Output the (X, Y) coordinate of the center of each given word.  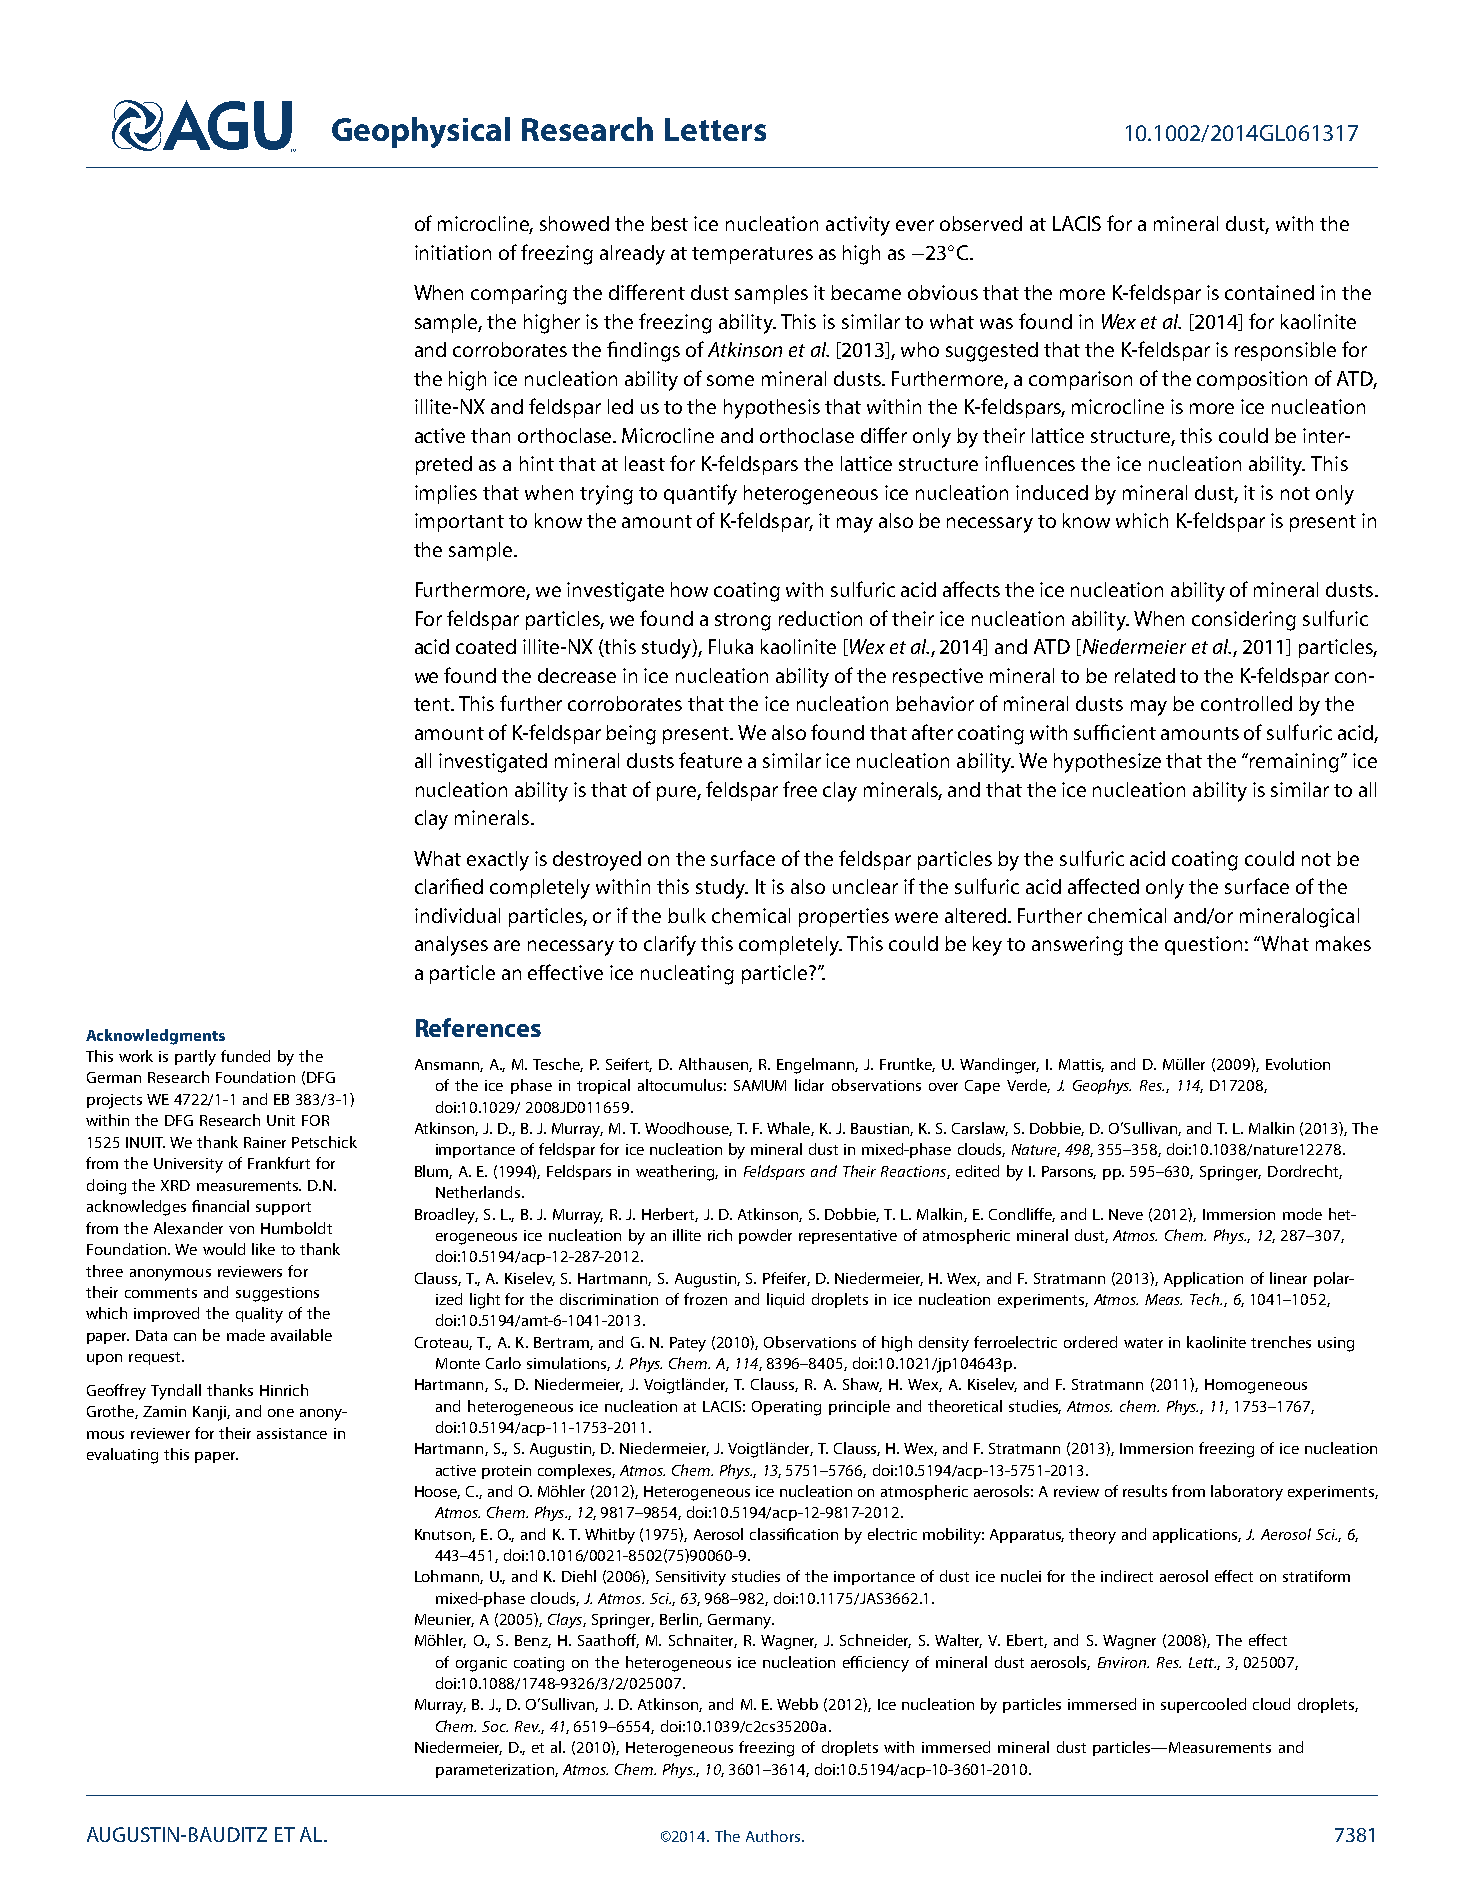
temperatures (752, 255)
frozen (705, 1299)
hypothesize (1107, 763)
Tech (1206, 1299)
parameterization (496, 1771)
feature (710, 760)
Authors (774, 1836)
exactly (498, 861)
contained (1269, 292)
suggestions (277, 1294)
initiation (453, 252)
